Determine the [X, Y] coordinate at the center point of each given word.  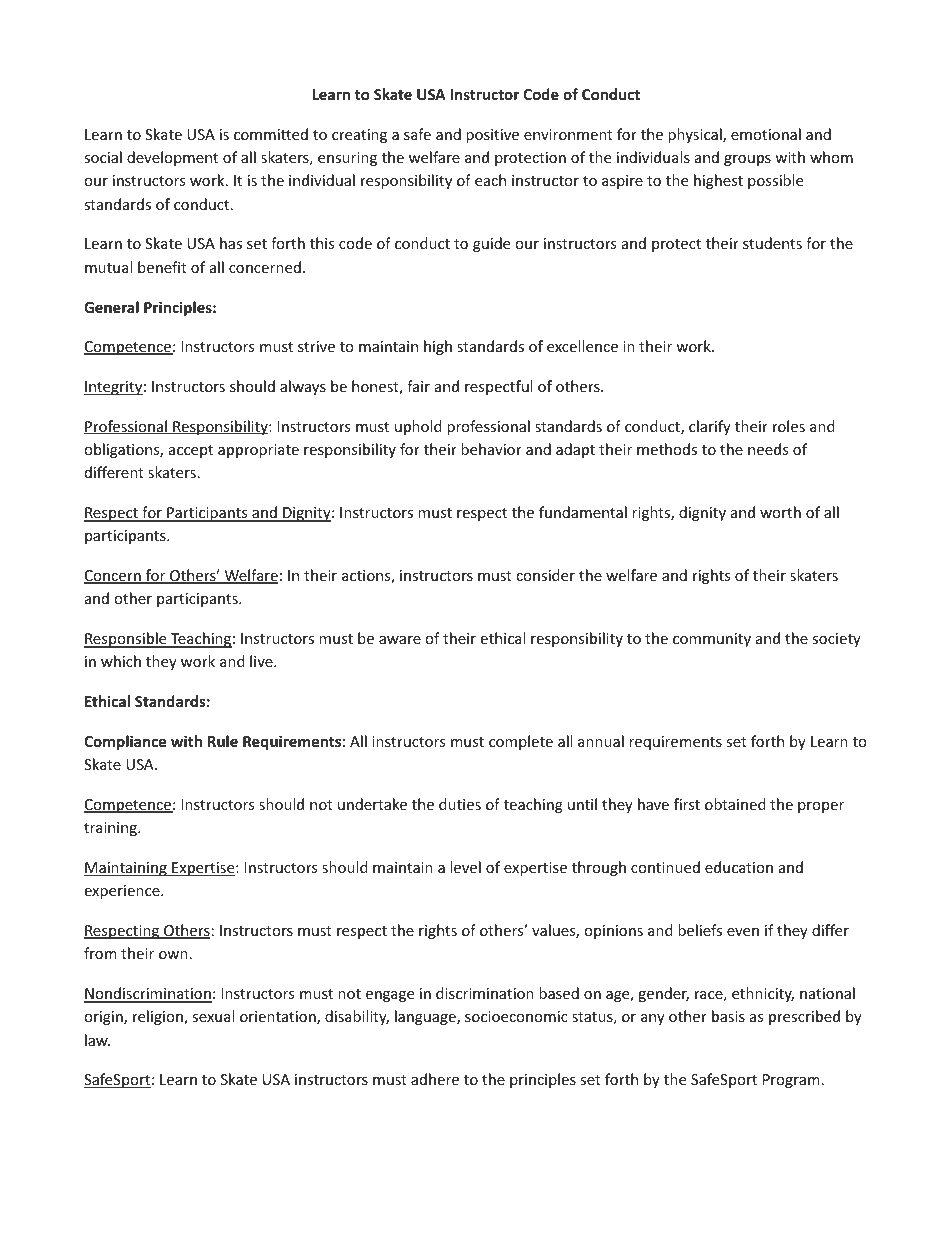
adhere [435, 1079]
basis [728, 1016]
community [712, 640]
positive [492, 136]
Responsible [126, 640]
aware [400, 640]
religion [159, 1017]
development [172, 158]
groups [747, 160]
